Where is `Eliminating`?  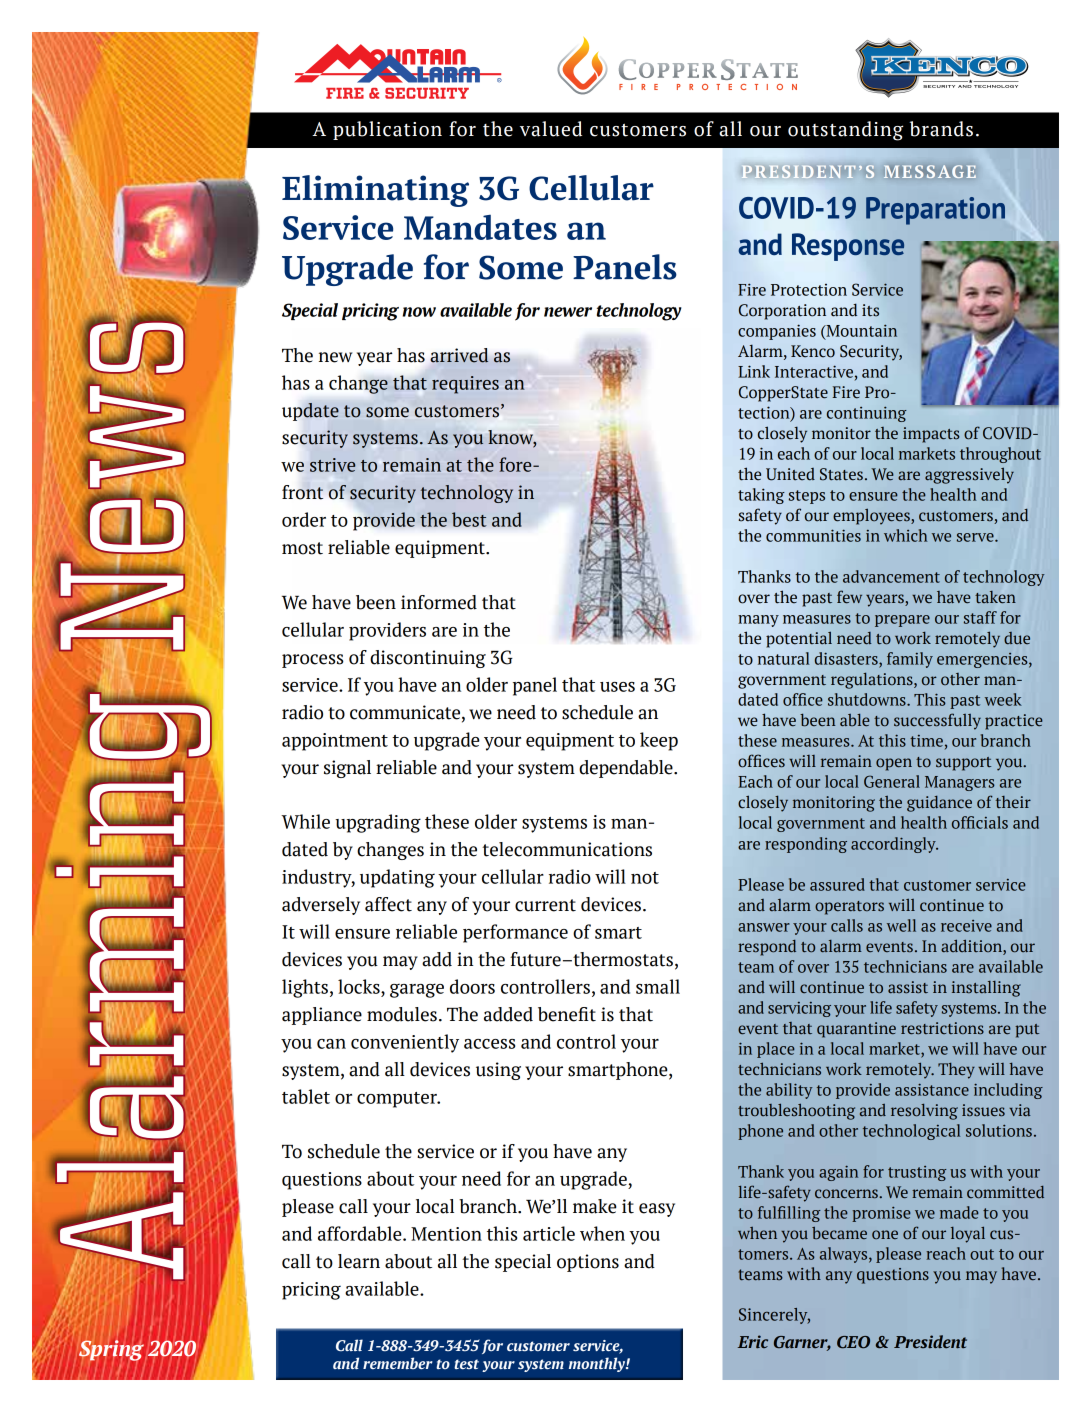
Eliminating is located at coordinates (375, 191).
